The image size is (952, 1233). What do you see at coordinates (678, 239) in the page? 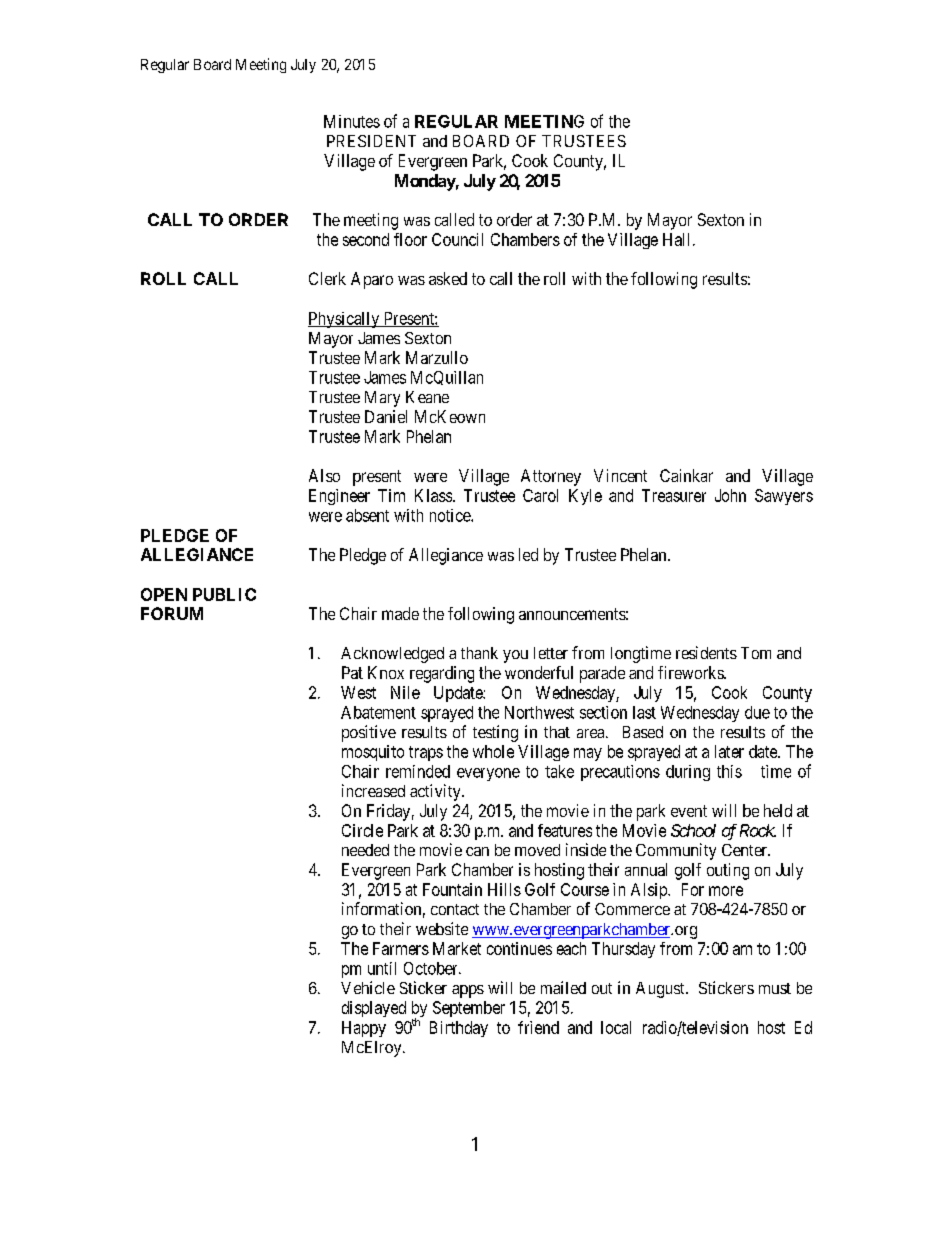
I see `Hall` at bounding box center [678, 239].
